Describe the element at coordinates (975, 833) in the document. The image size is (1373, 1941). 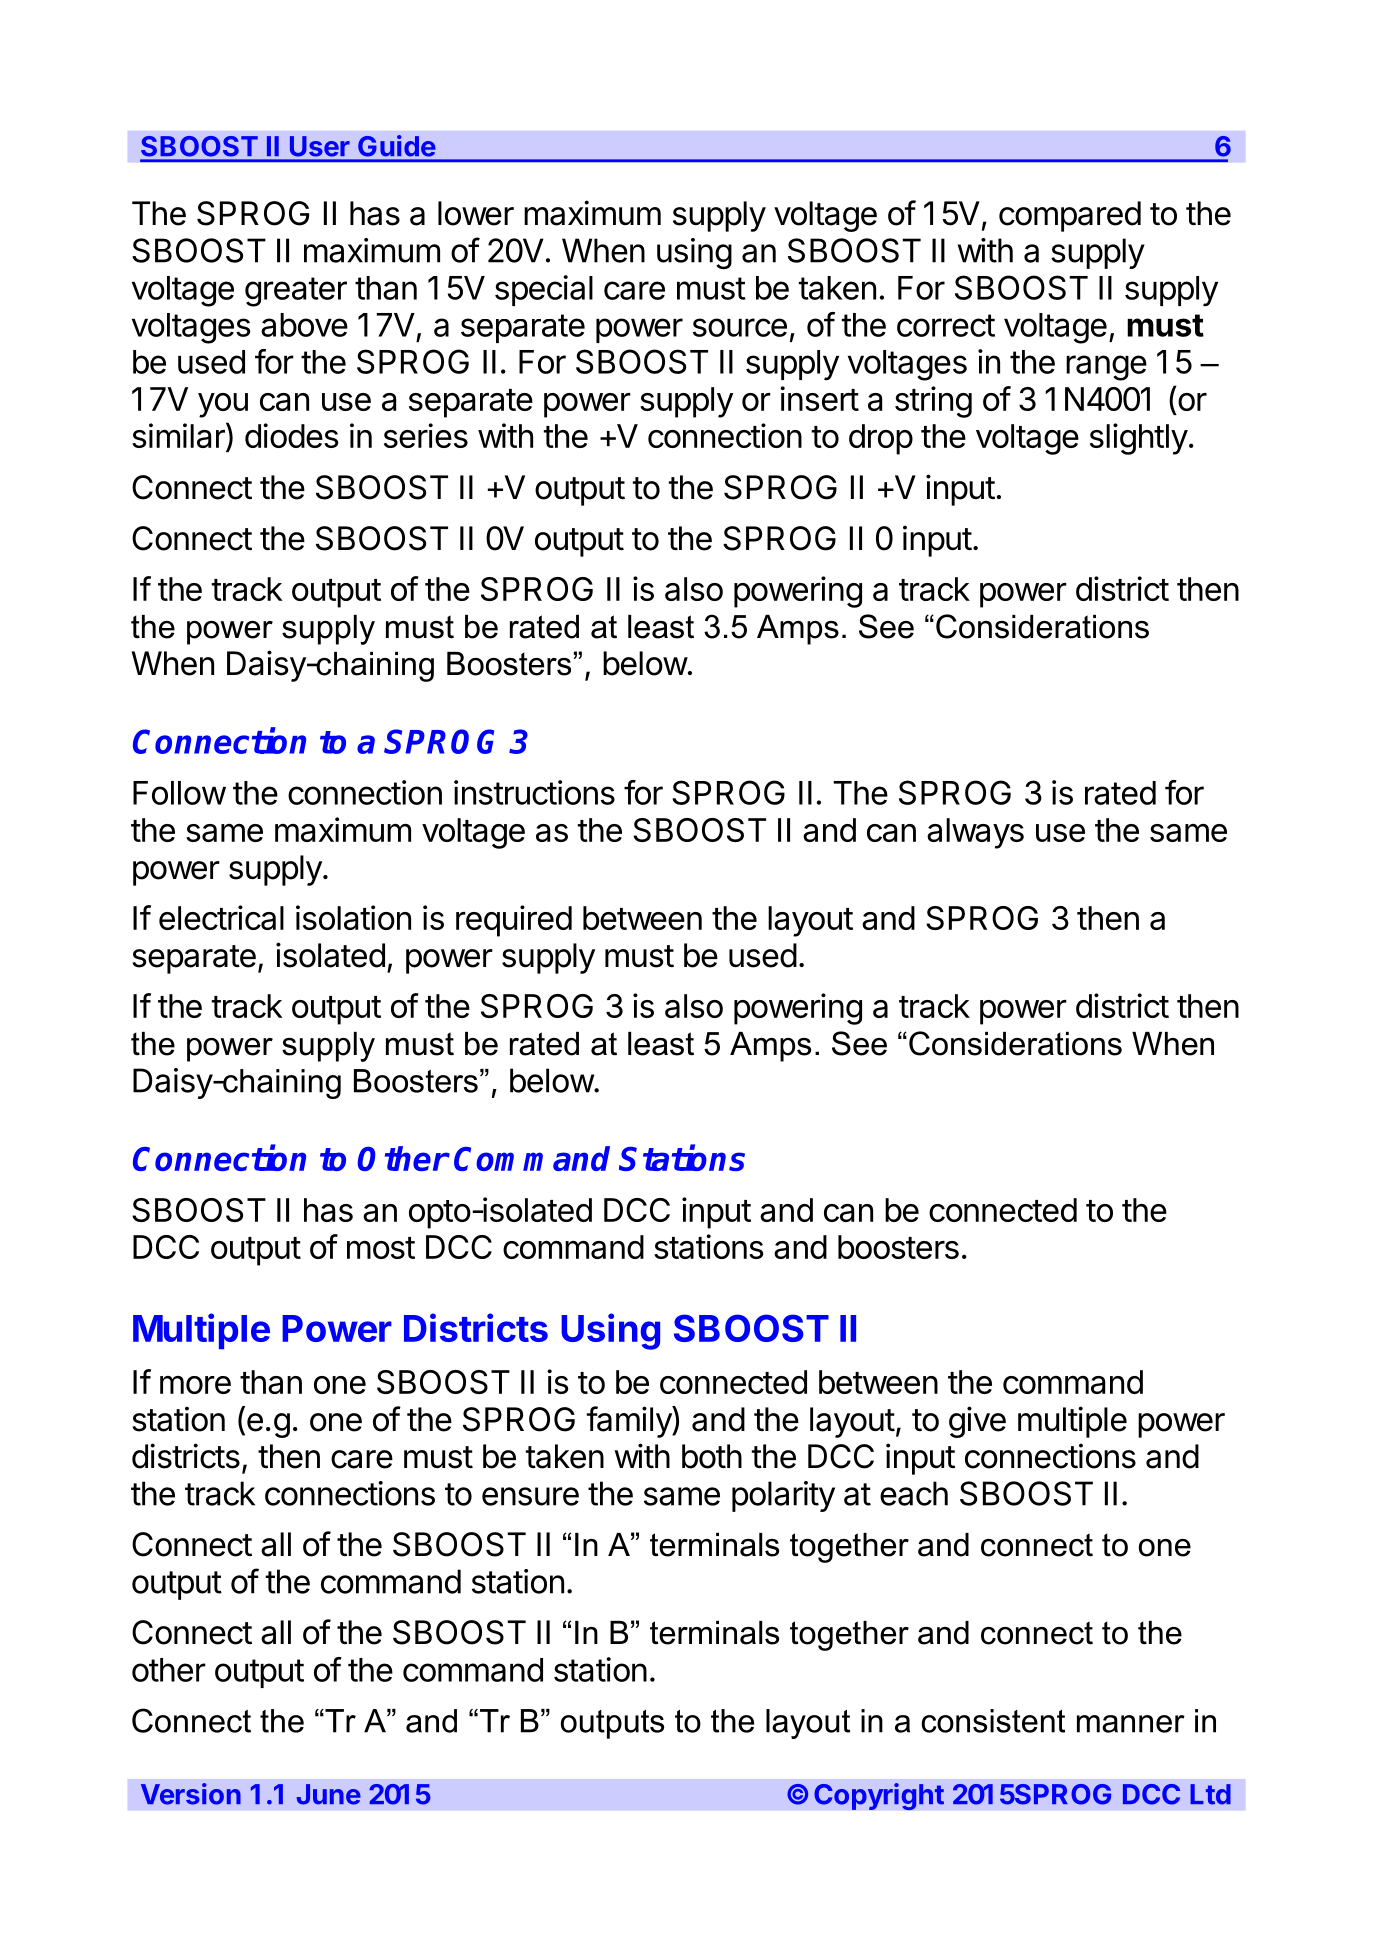
I see `always` at that location.
